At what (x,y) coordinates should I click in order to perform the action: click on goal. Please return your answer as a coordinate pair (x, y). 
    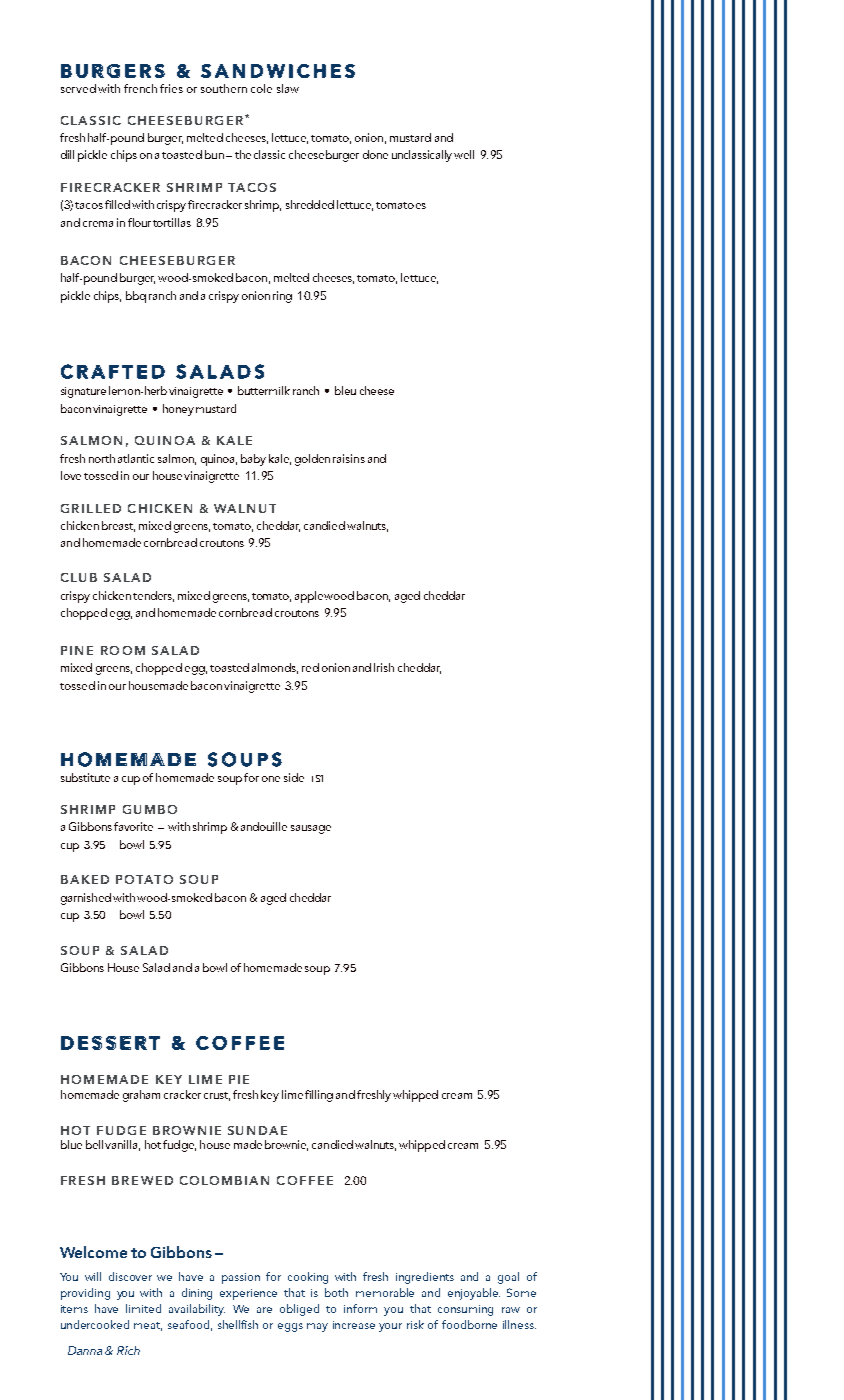
    Looking at the image, I should click on (508, 1278).
